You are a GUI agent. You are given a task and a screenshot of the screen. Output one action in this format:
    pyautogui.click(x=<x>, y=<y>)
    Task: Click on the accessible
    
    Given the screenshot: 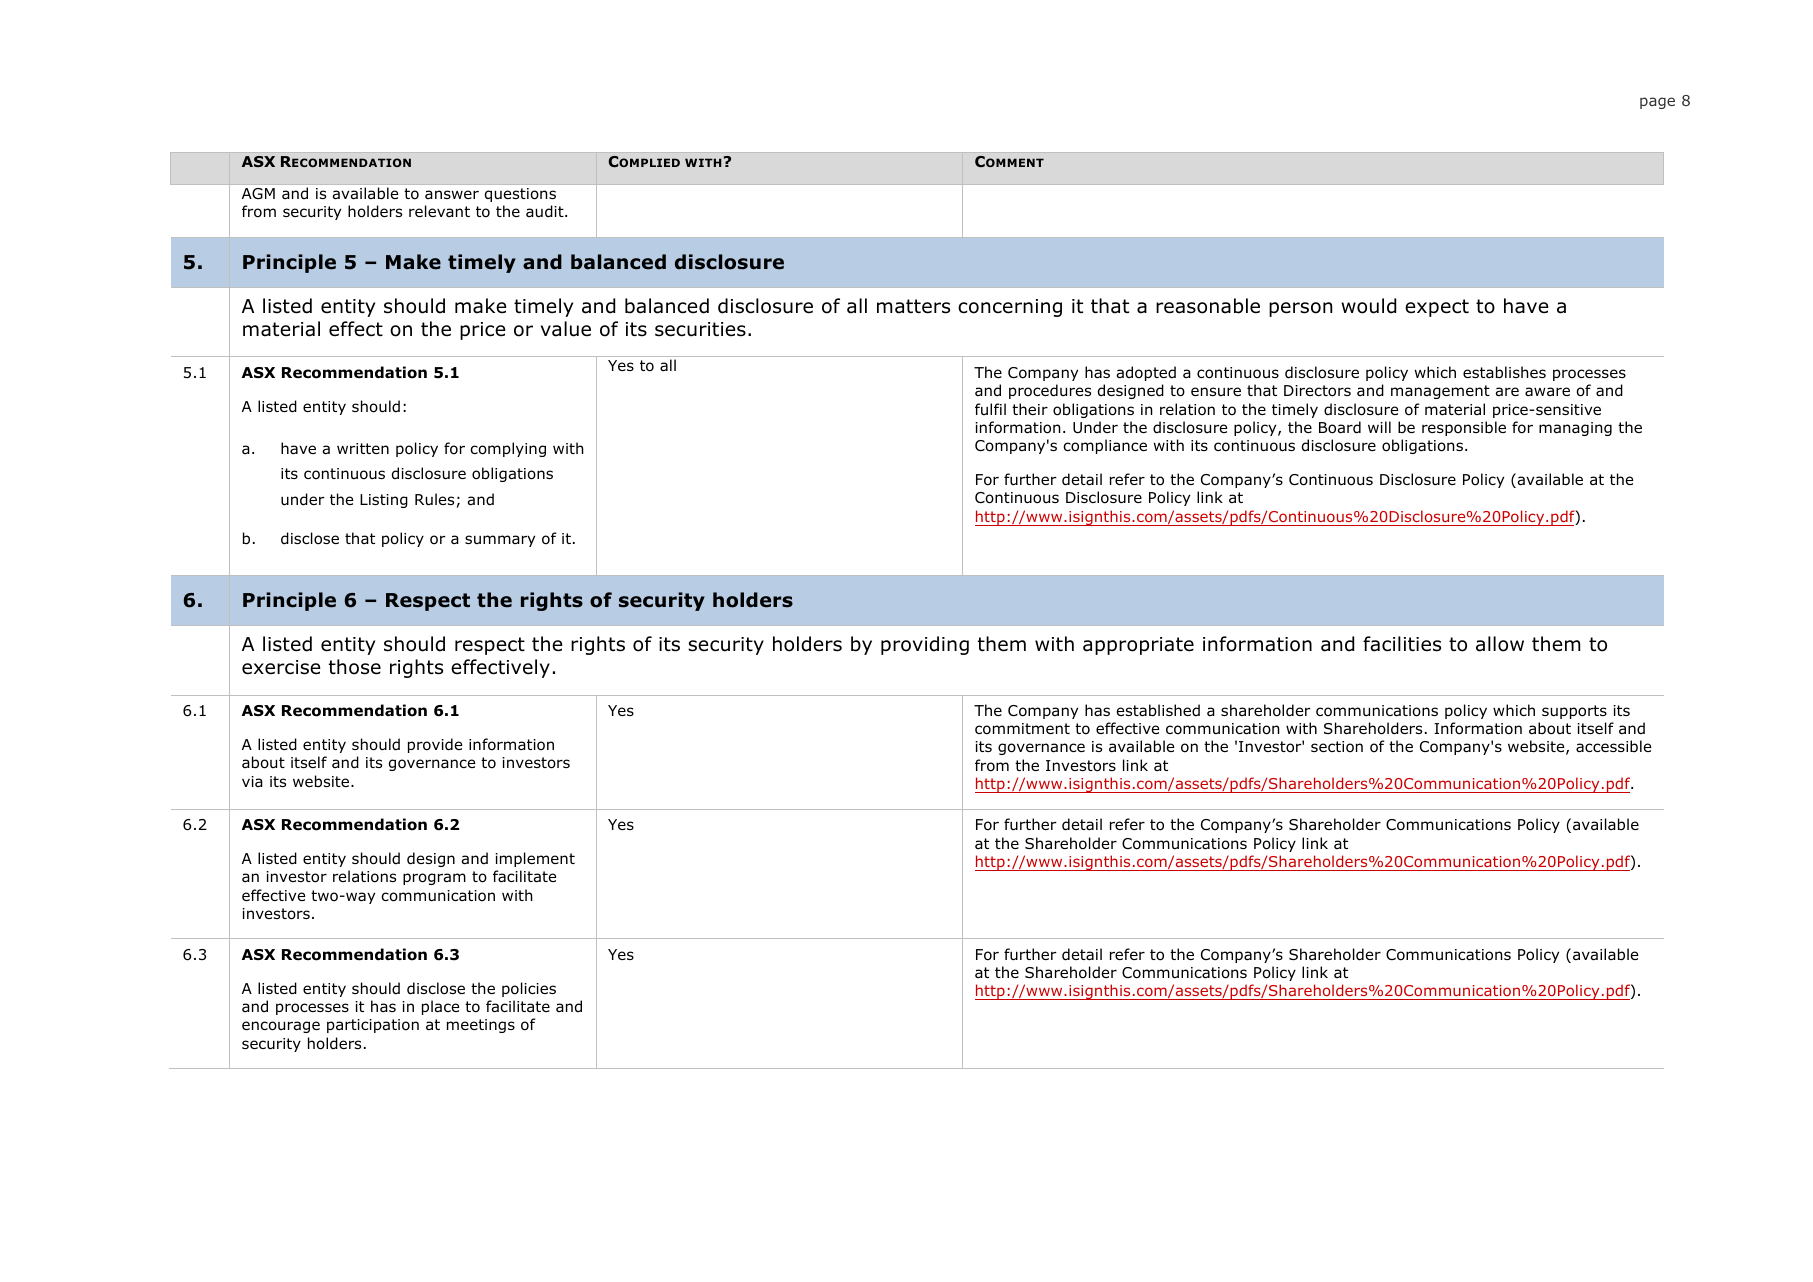 What is the action you would take?
    pyautogui.click(x=1614, y=746)
